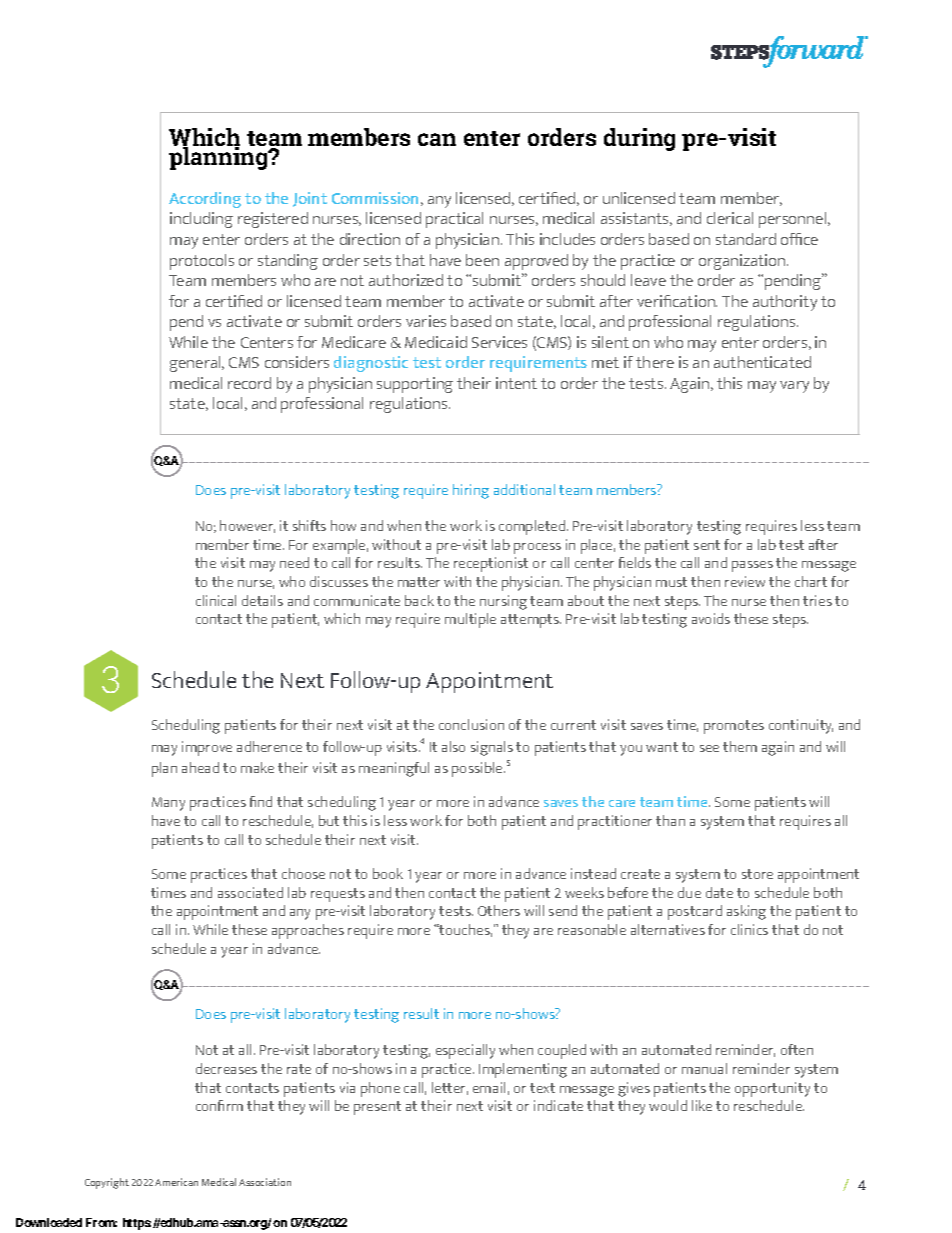 This document has height=1233, width=952. I want to click on According, so click(205, 200).
